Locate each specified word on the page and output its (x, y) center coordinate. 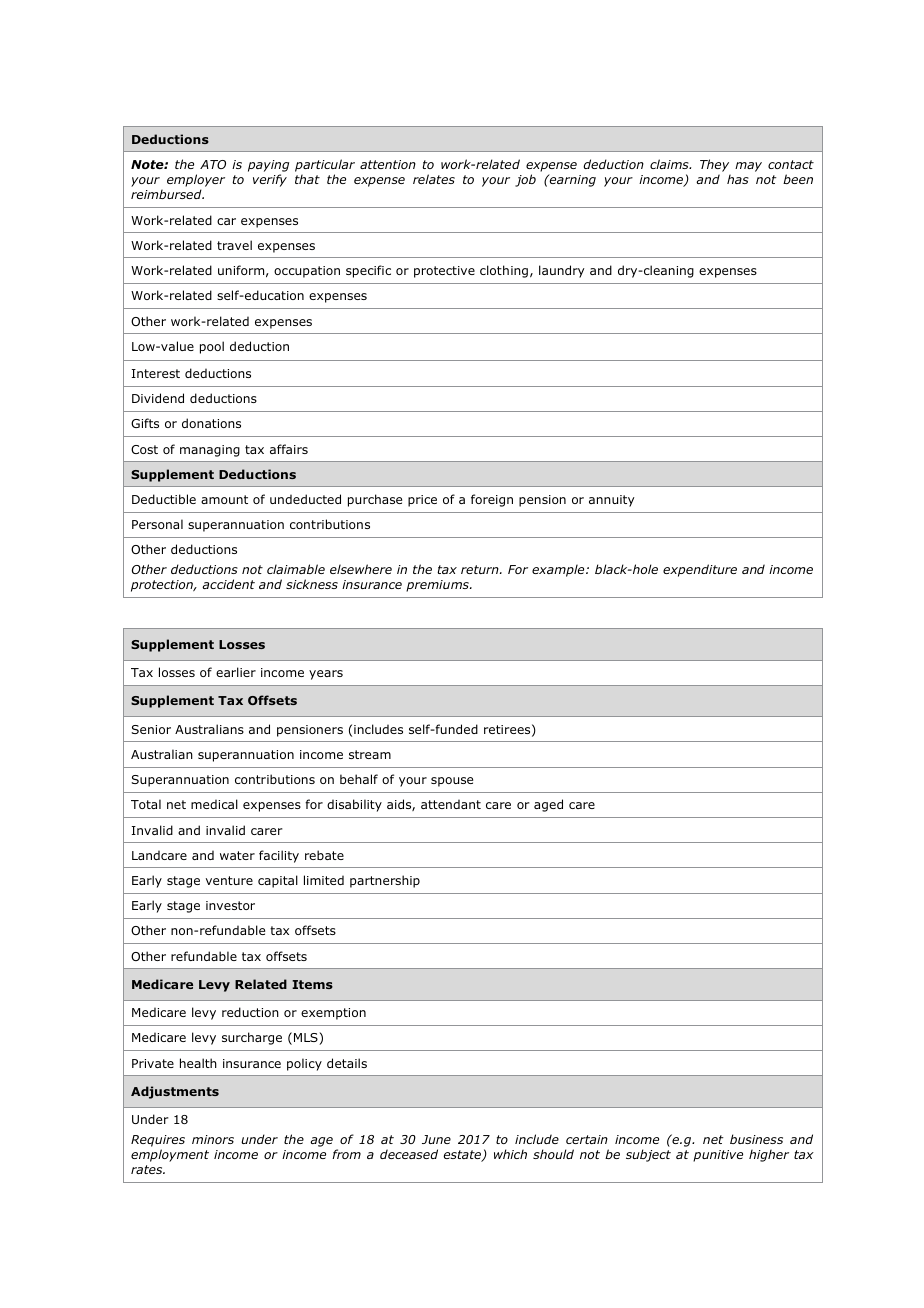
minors (213, 1139)
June (436, 1139)
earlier (236, 672)
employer (196, 180)
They (715, 167)
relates (434, 179)
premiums (438, 586)
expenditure (700, 570)
